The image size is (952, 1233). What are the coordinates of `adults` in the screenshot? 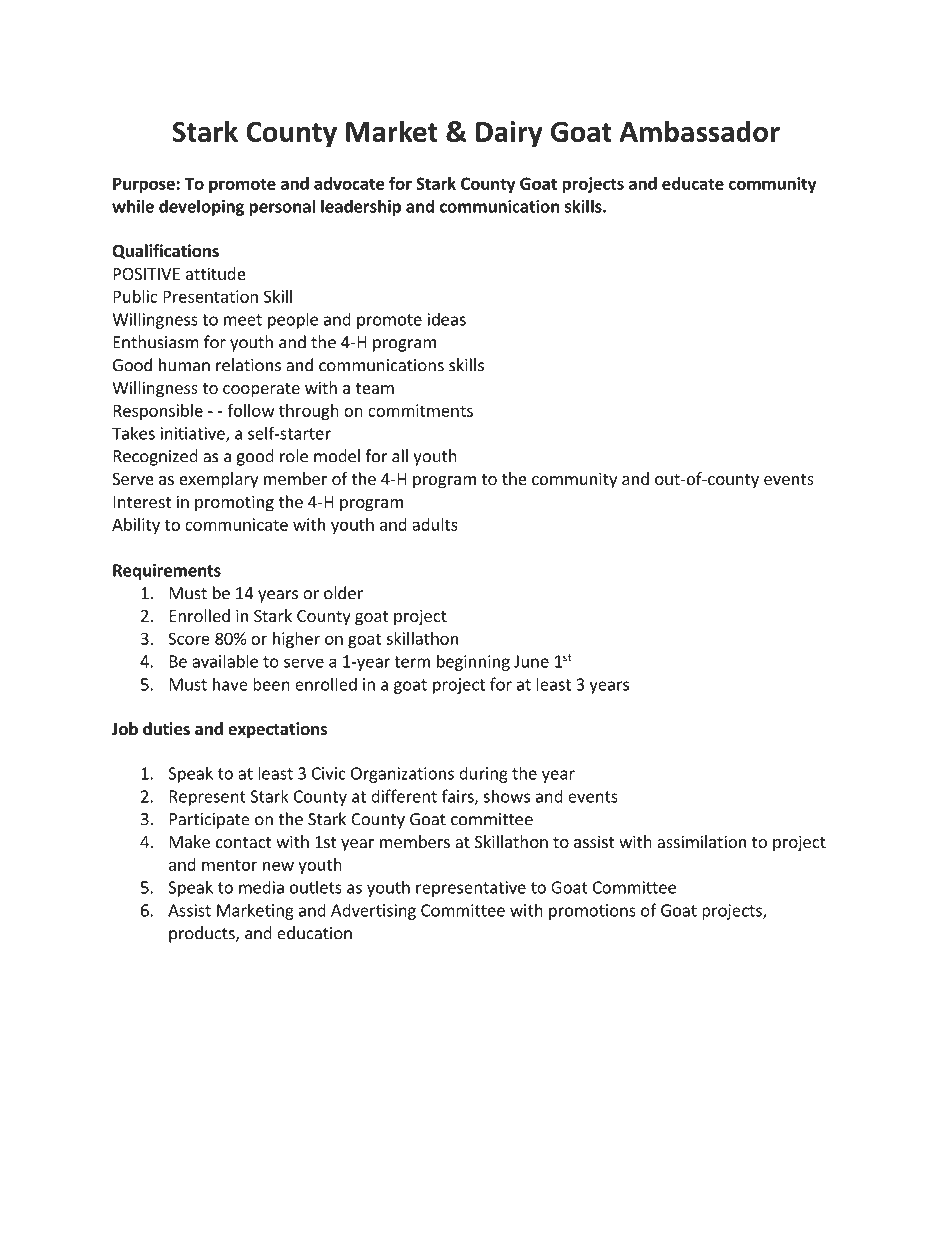 It's located at (435, 524).
